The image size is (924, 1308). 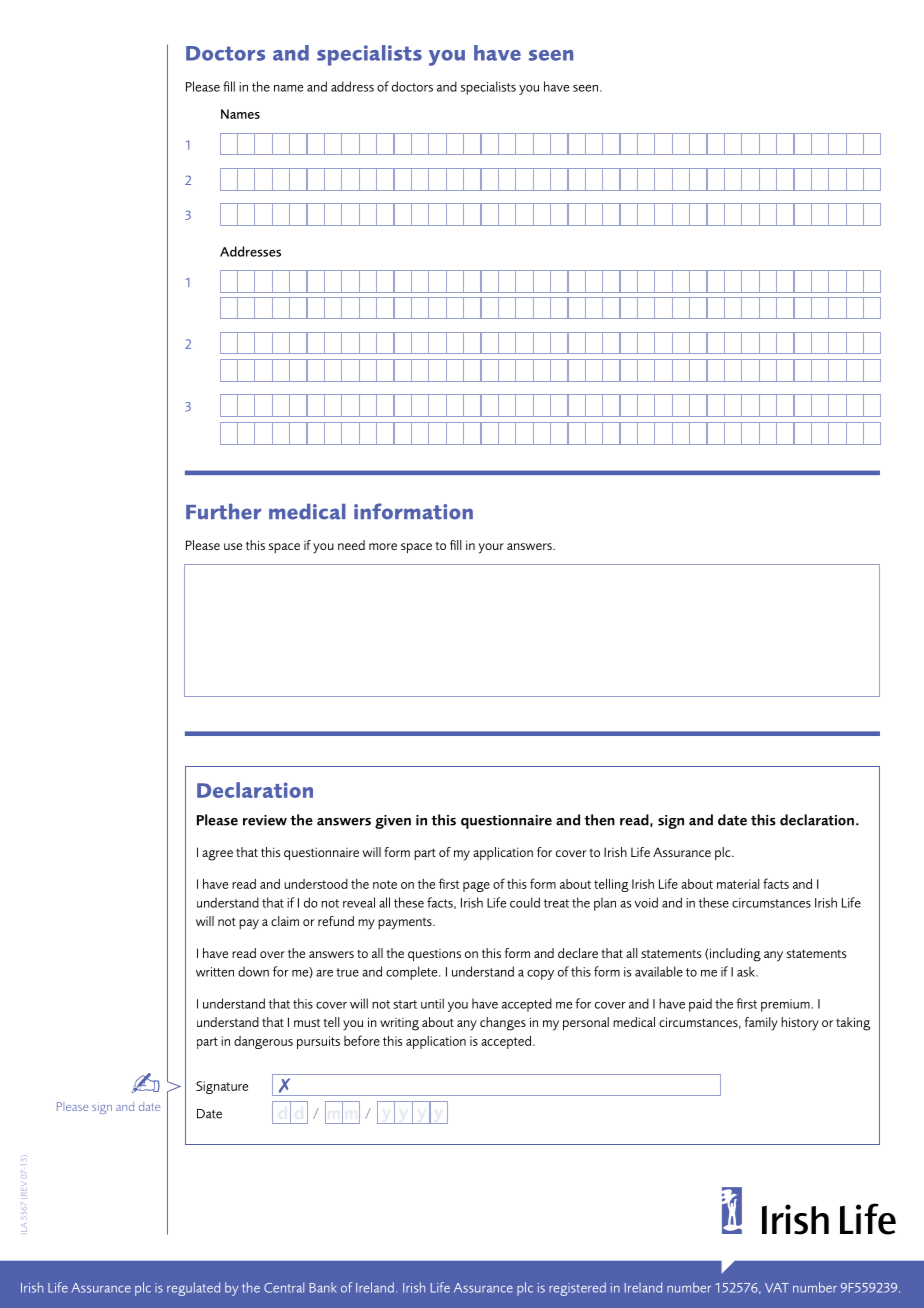 What do you see at coordinates (738, 884) in the screenshot?
I see `material` at bounding box center [738, 884].
